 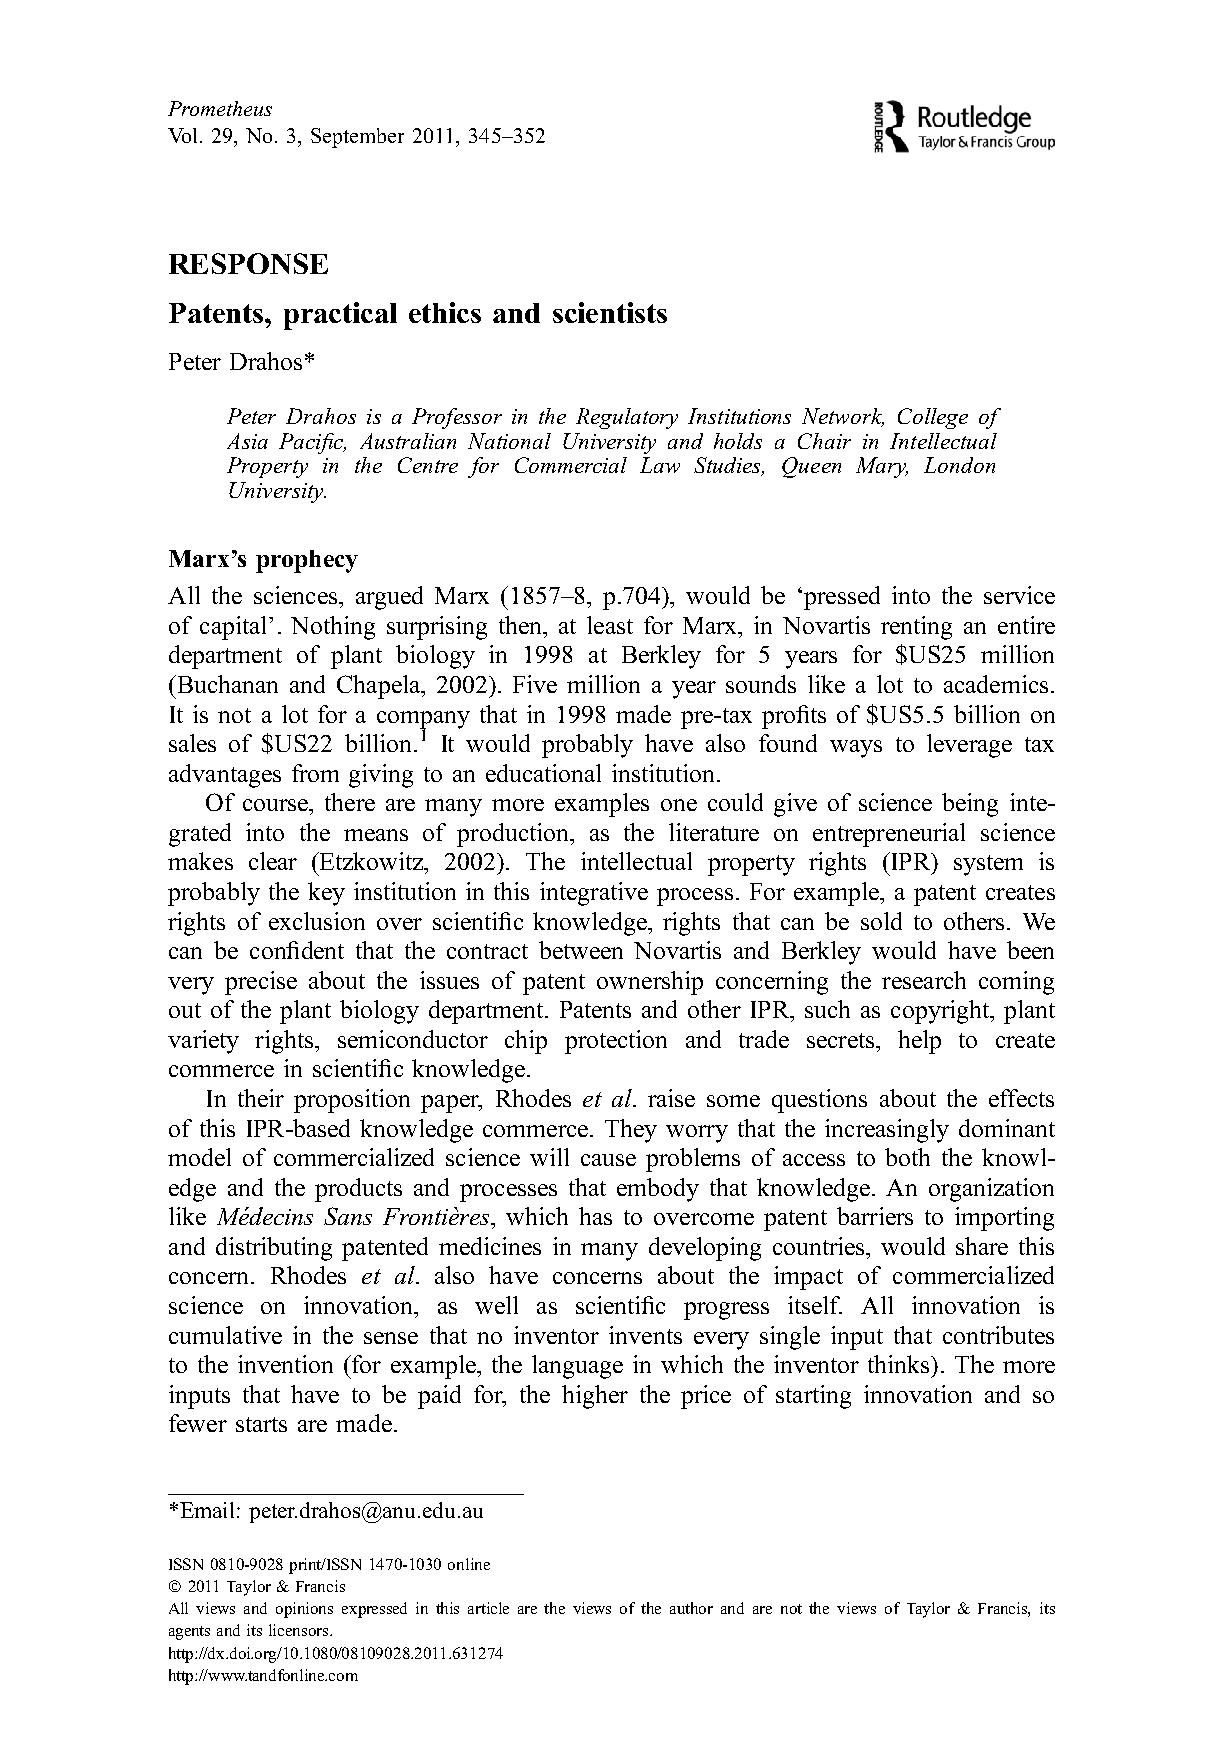 I want to click on College, so click(x=933, y=418).
